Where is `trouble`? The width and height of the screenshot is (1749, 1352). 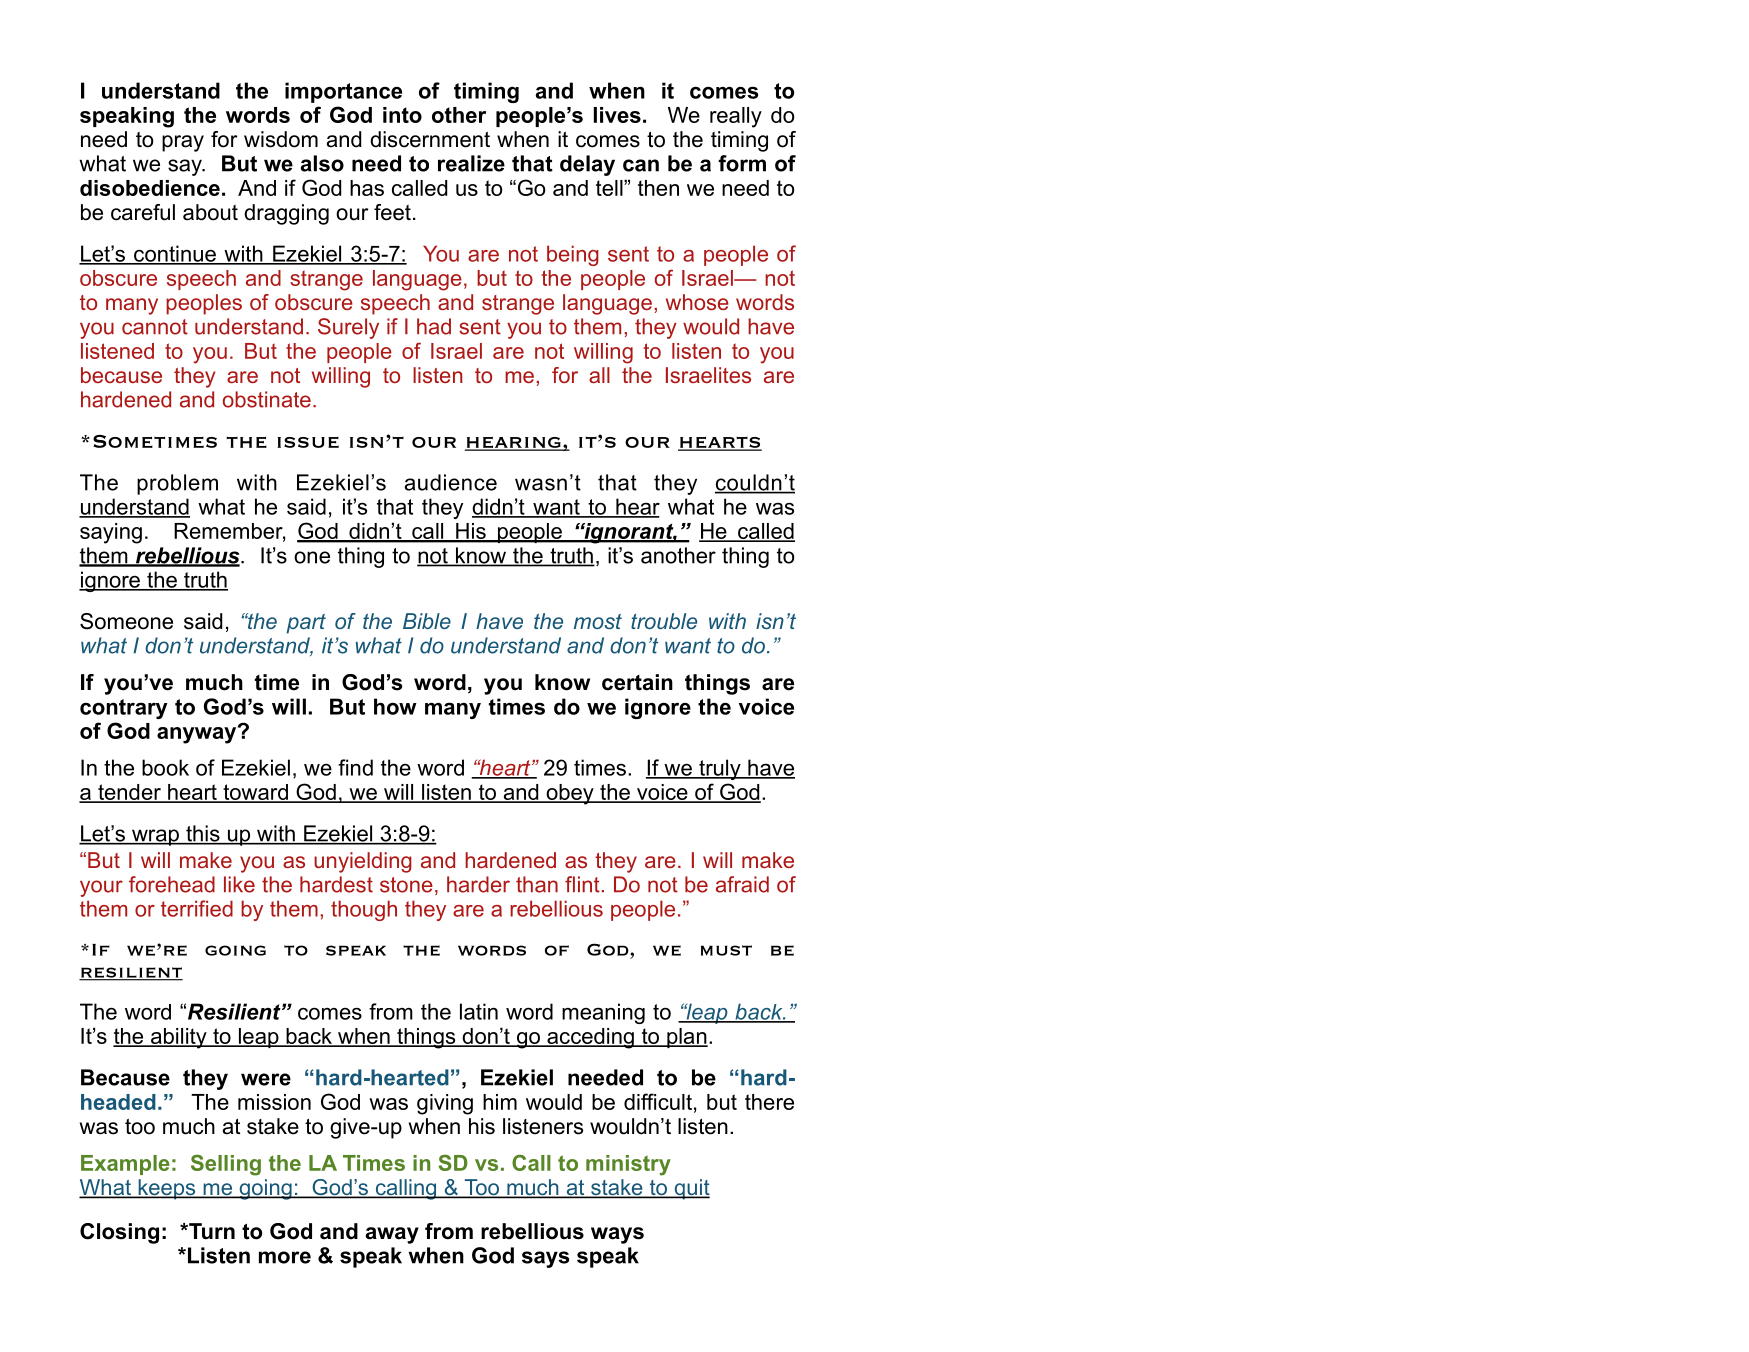
trouble is located at coordinates (664, 621).
